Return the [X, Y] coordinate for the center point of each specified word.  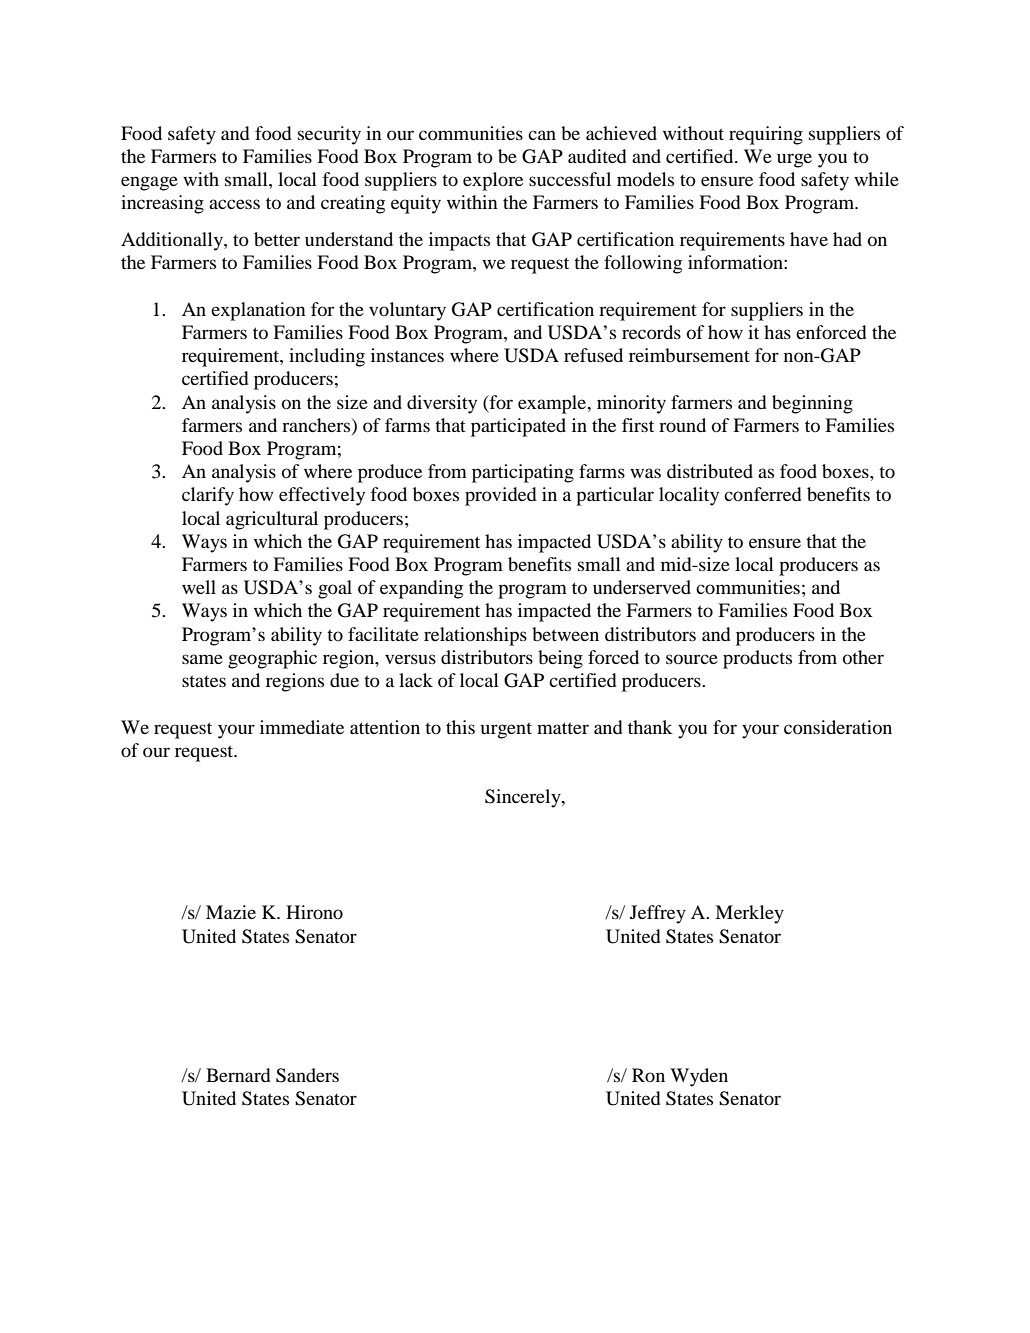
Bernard [238, 1075]
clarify [208, 496]
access [234, 204]
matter [563, 728]
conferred [763, 494]
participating [523, 473]
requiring [766, 135]
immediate [302, 727]
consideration [838, 727]
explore [493, 181]
